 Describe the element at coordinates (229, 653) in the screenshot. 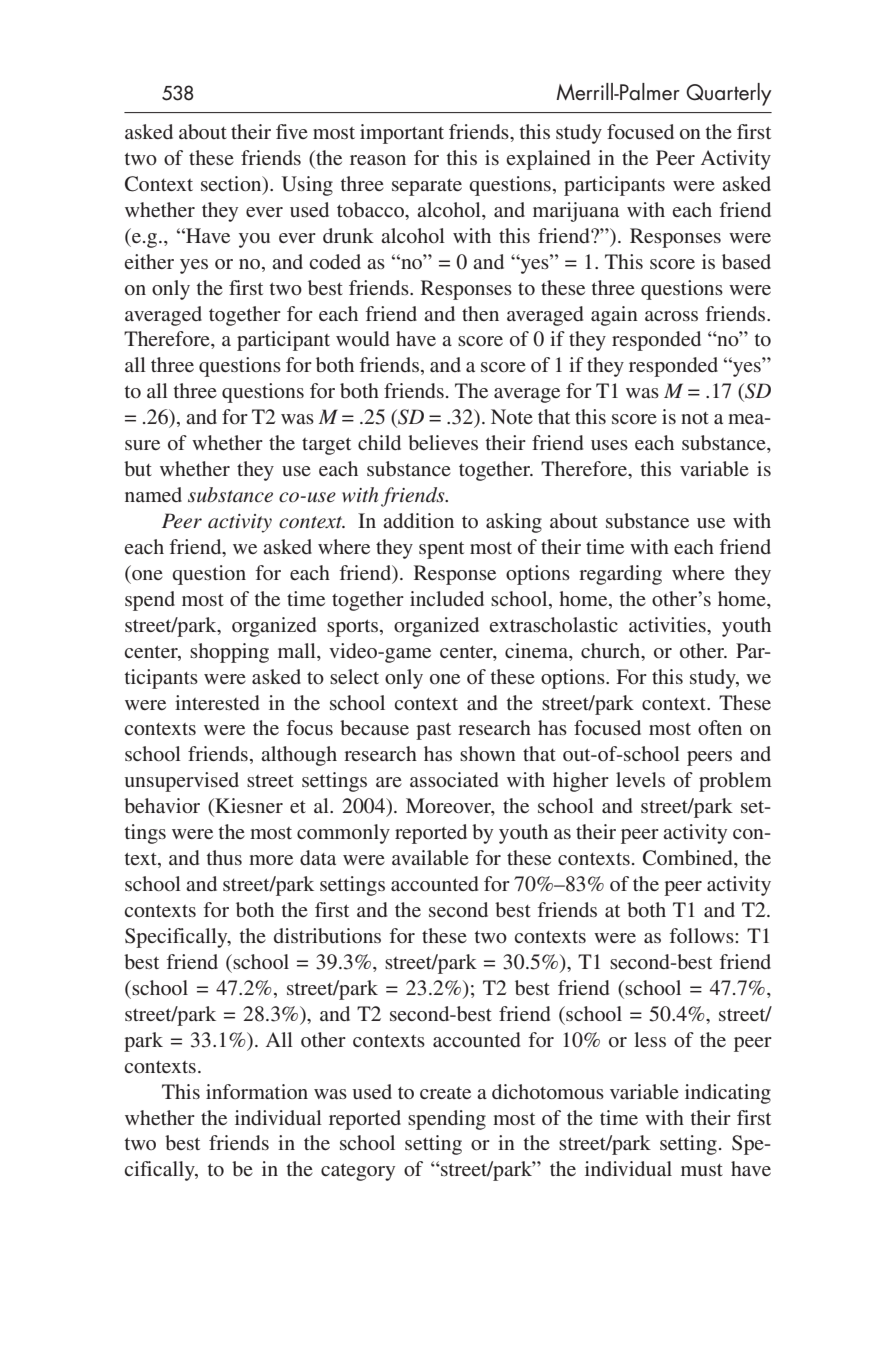

I see `shopping` at that location.
